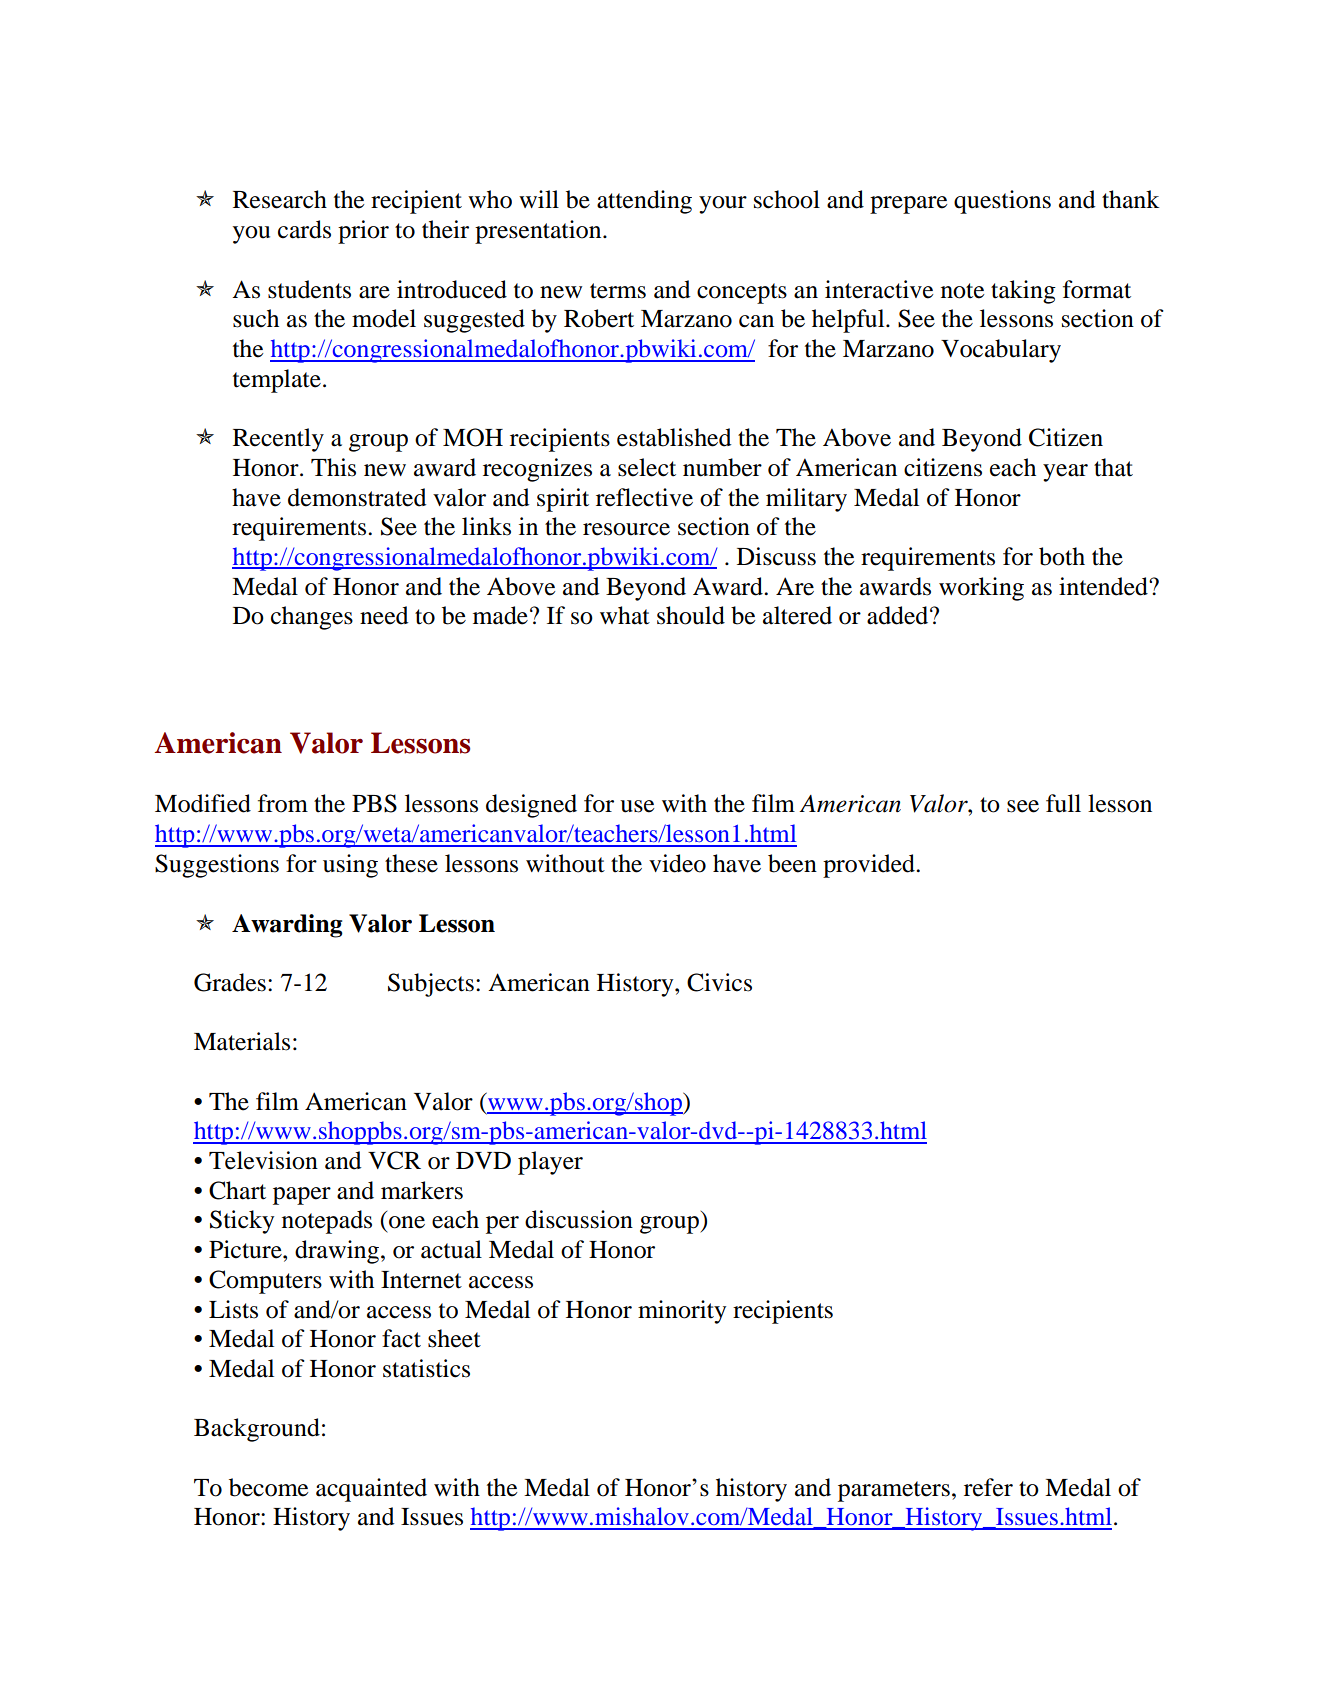 This page has height=1705, width=1317. What do you see at coordinates (257, 1430) in the page?
I see `Background` at bounding box center [257, 1430].
